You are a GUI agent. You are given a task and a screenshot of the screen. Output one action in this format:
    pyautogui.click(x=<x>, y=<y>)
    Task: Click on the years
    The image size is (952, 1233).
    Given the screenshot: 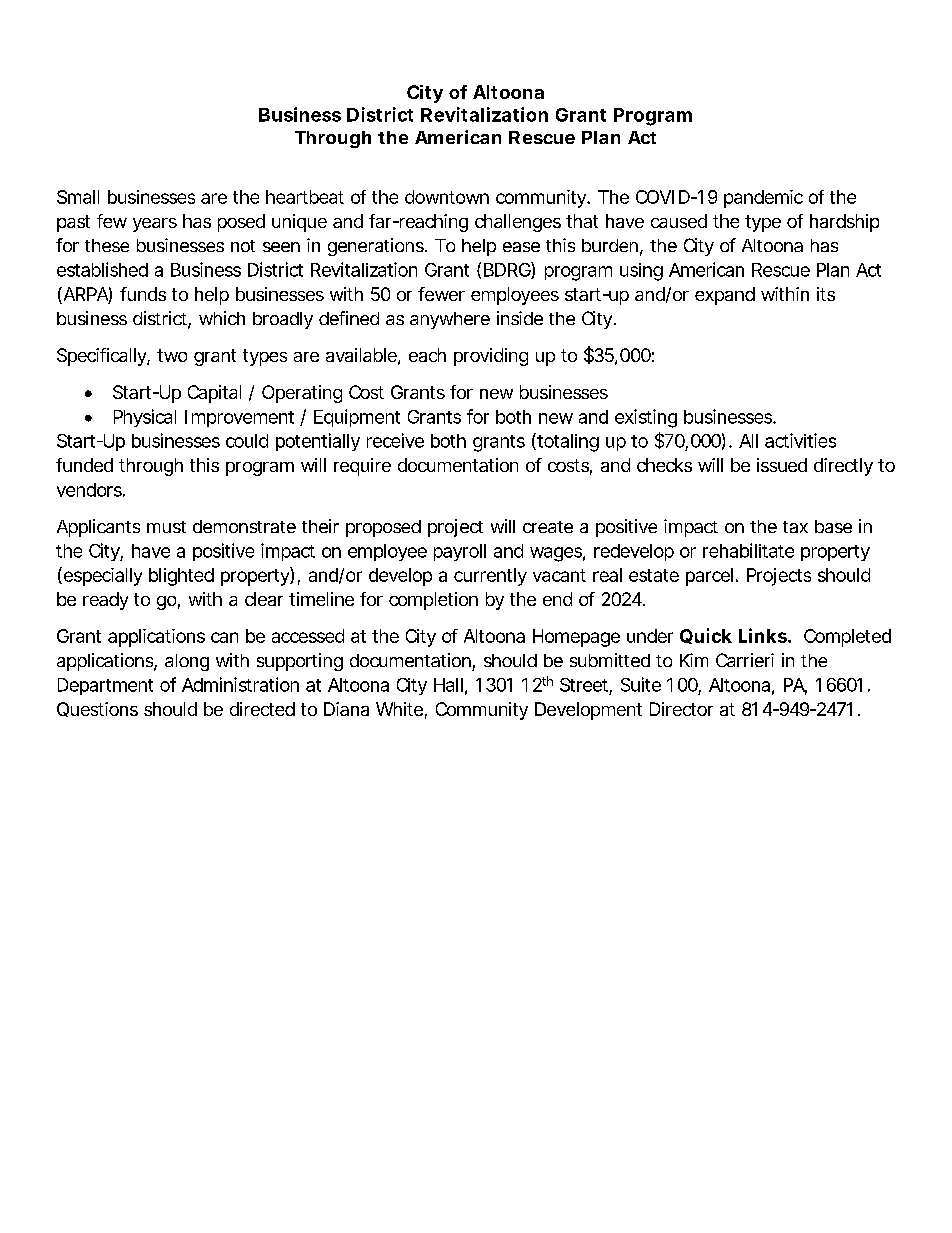 What is the action you would take?
    pyautogui.click(x=155, y=225)
